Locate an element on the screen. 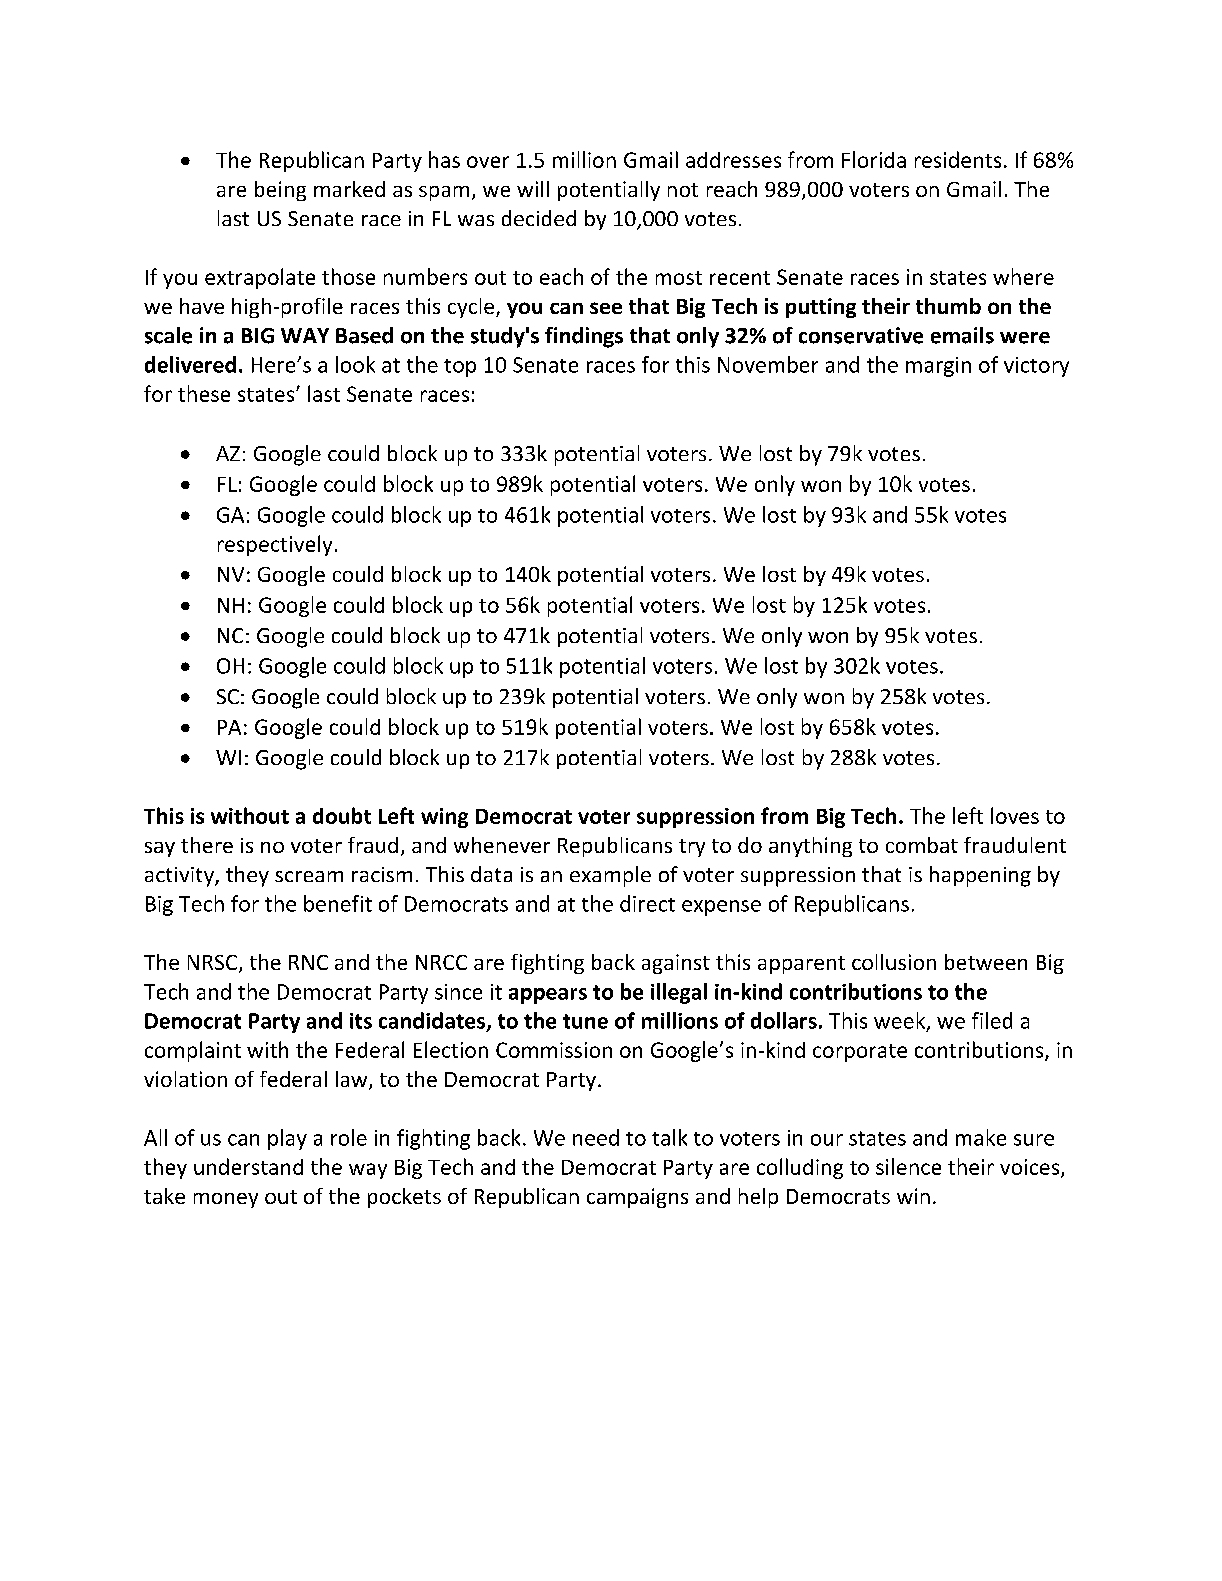 The image size is (1222, 1581). residents is located at coordinates (958, 159).
